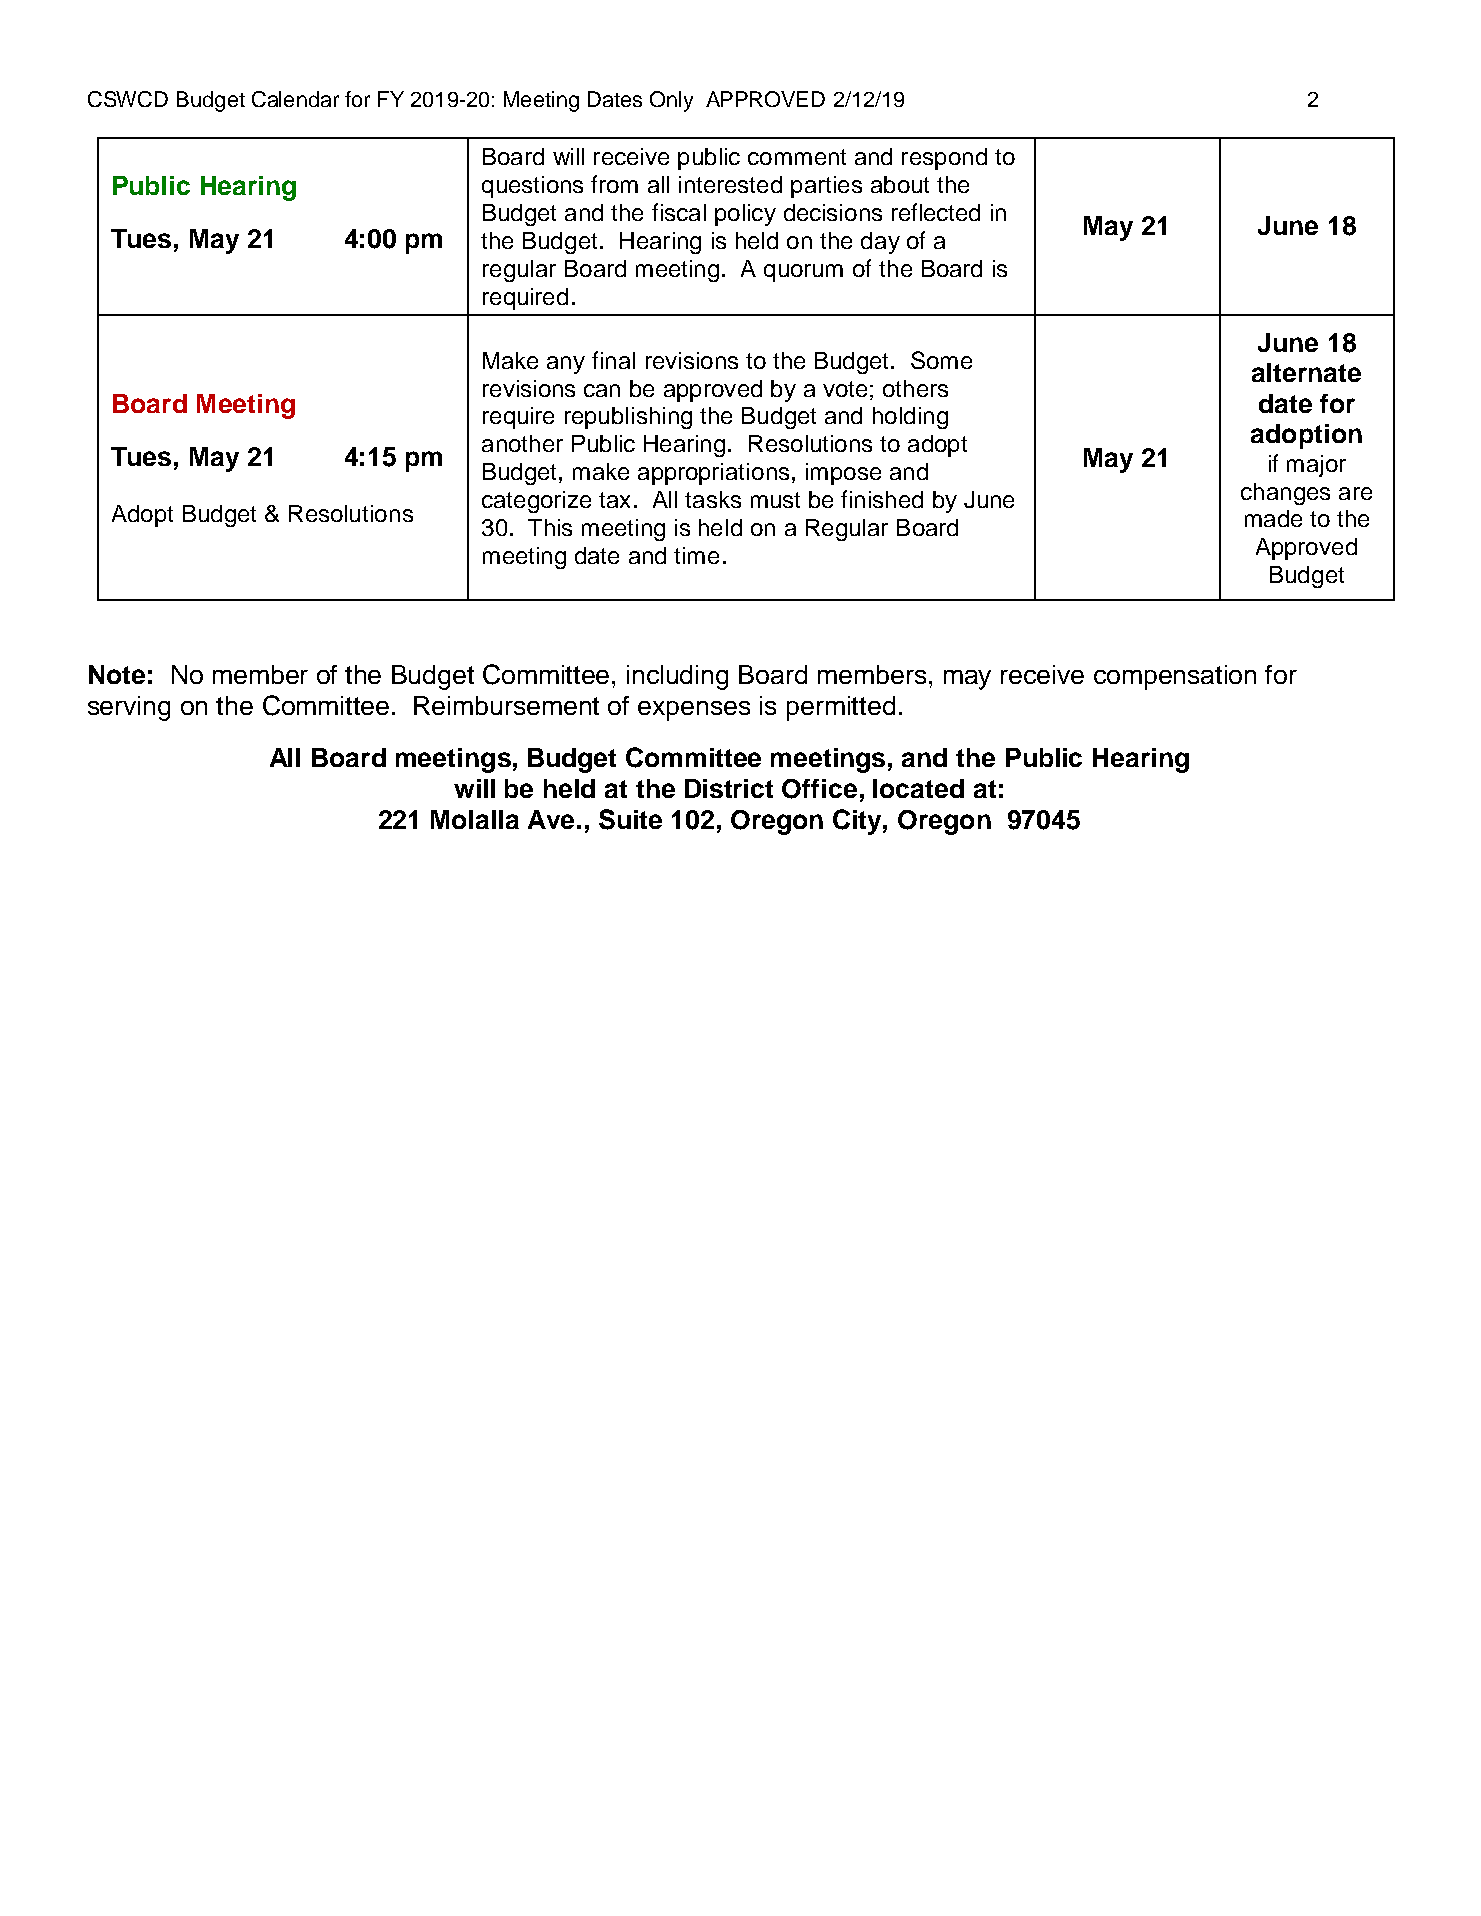 This screenshot has height=1916, width=1481. Describe the element at coordinates (671, 101) in the screenshot. I see `Only` at that location.
